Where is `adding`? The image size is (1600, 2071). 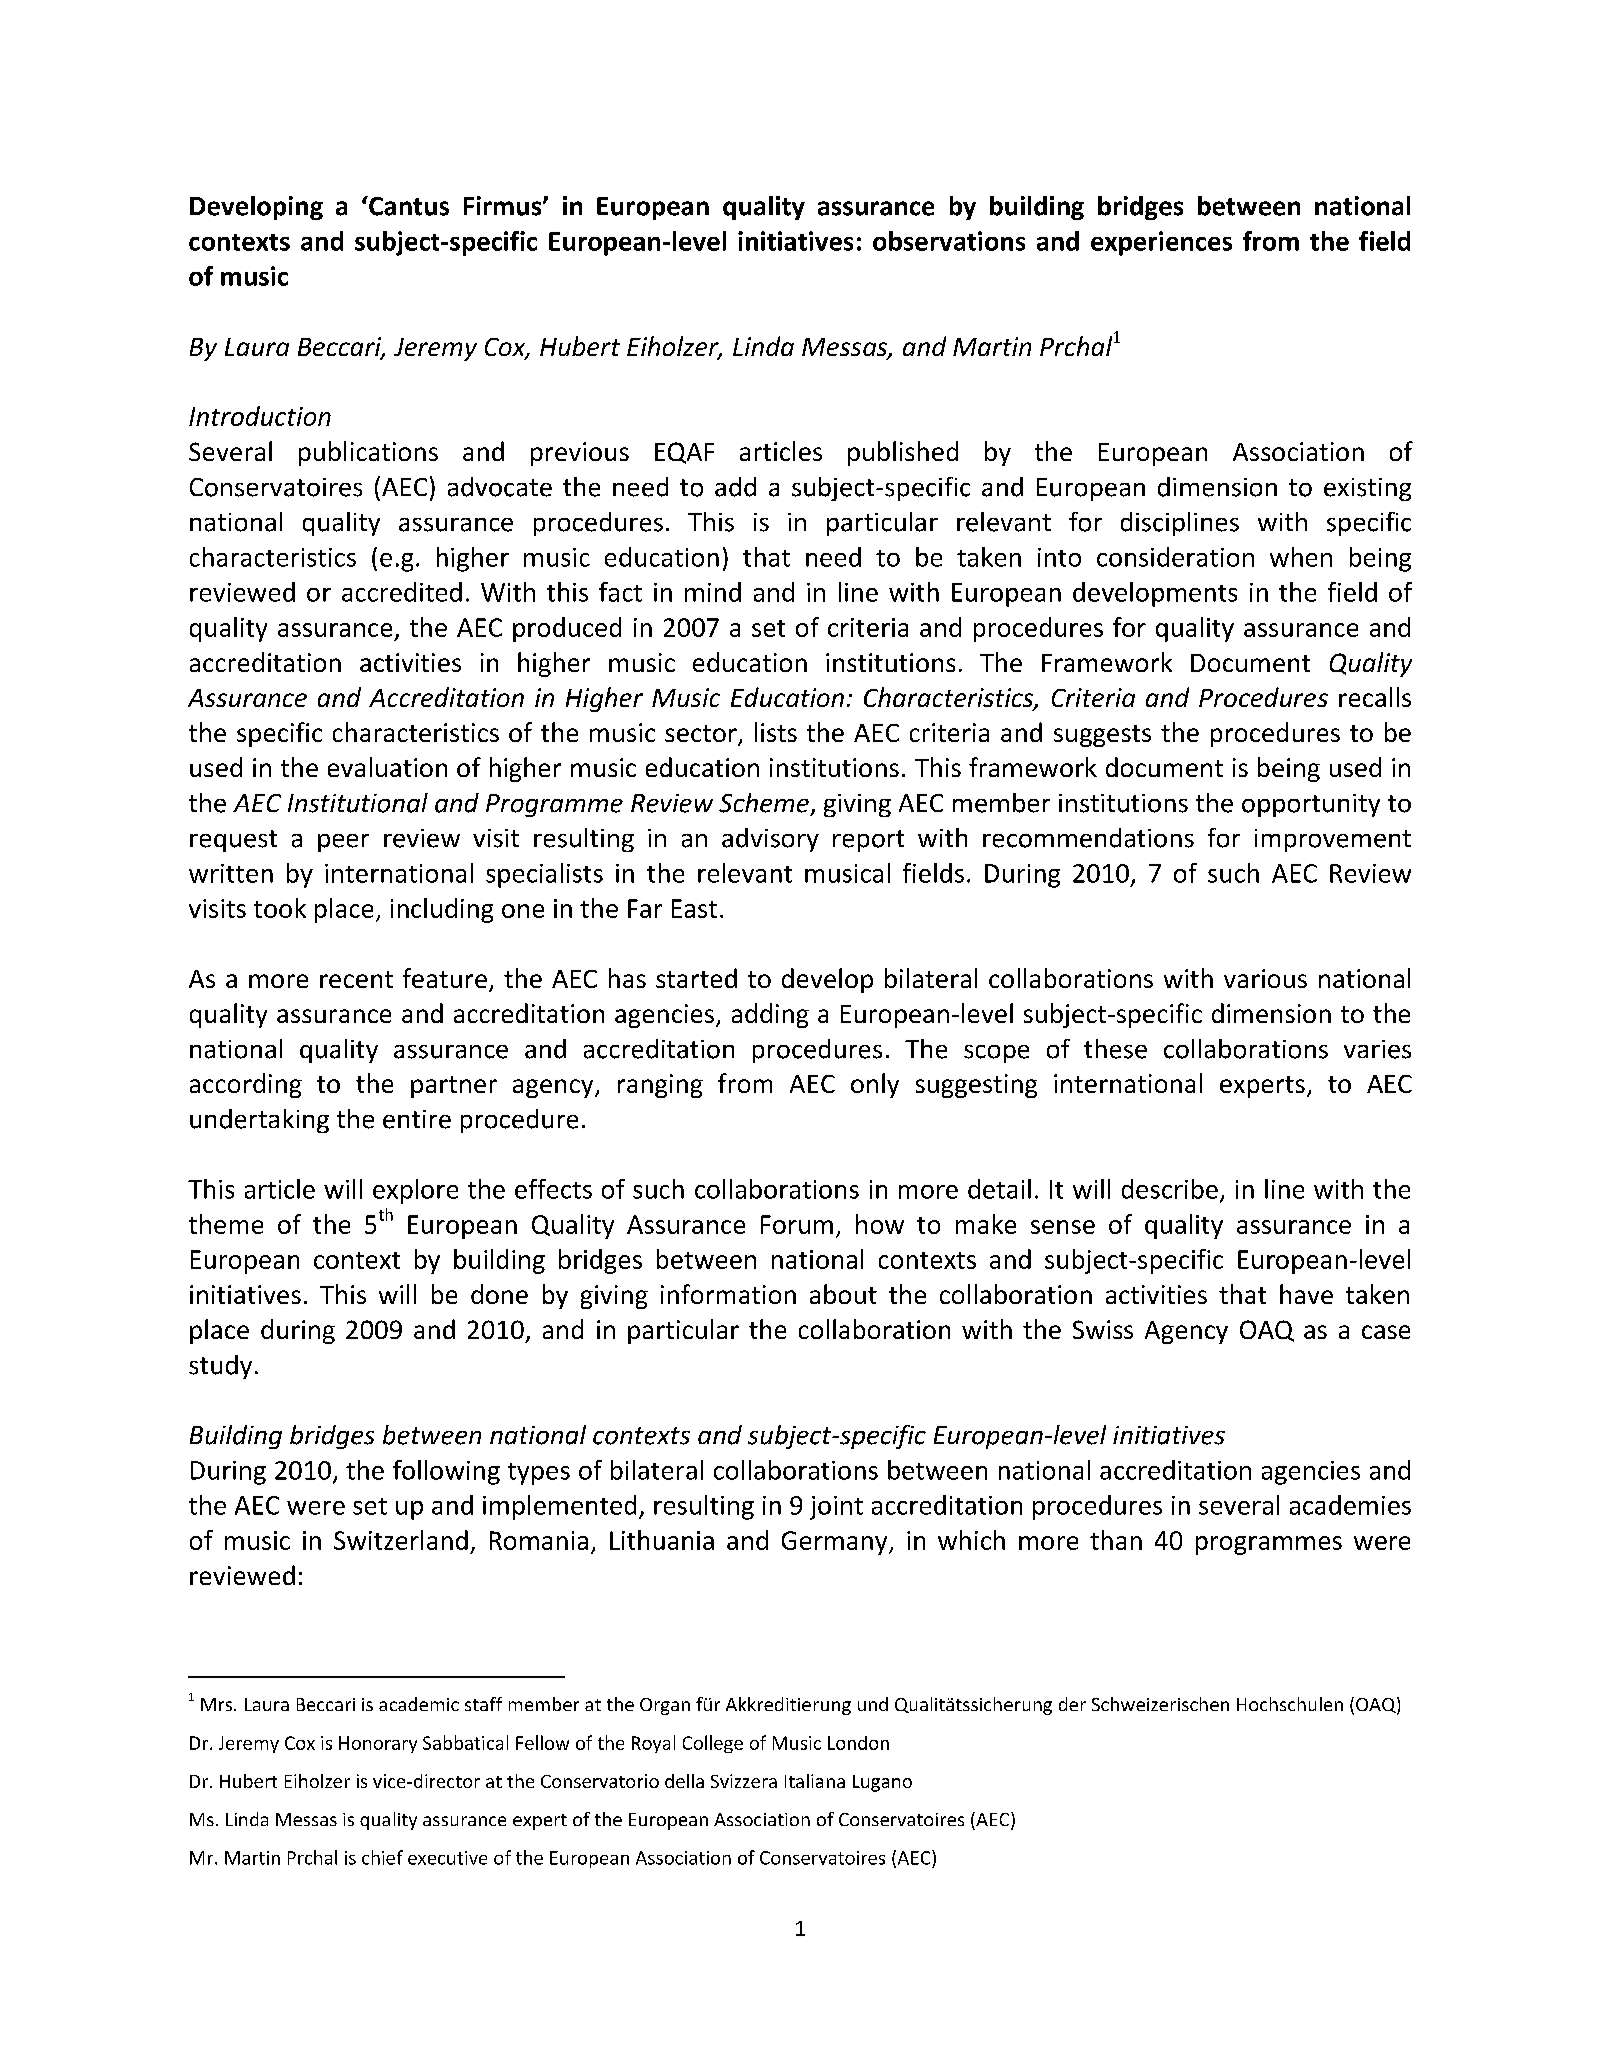
adding is located at coordinates (770, 1015).
